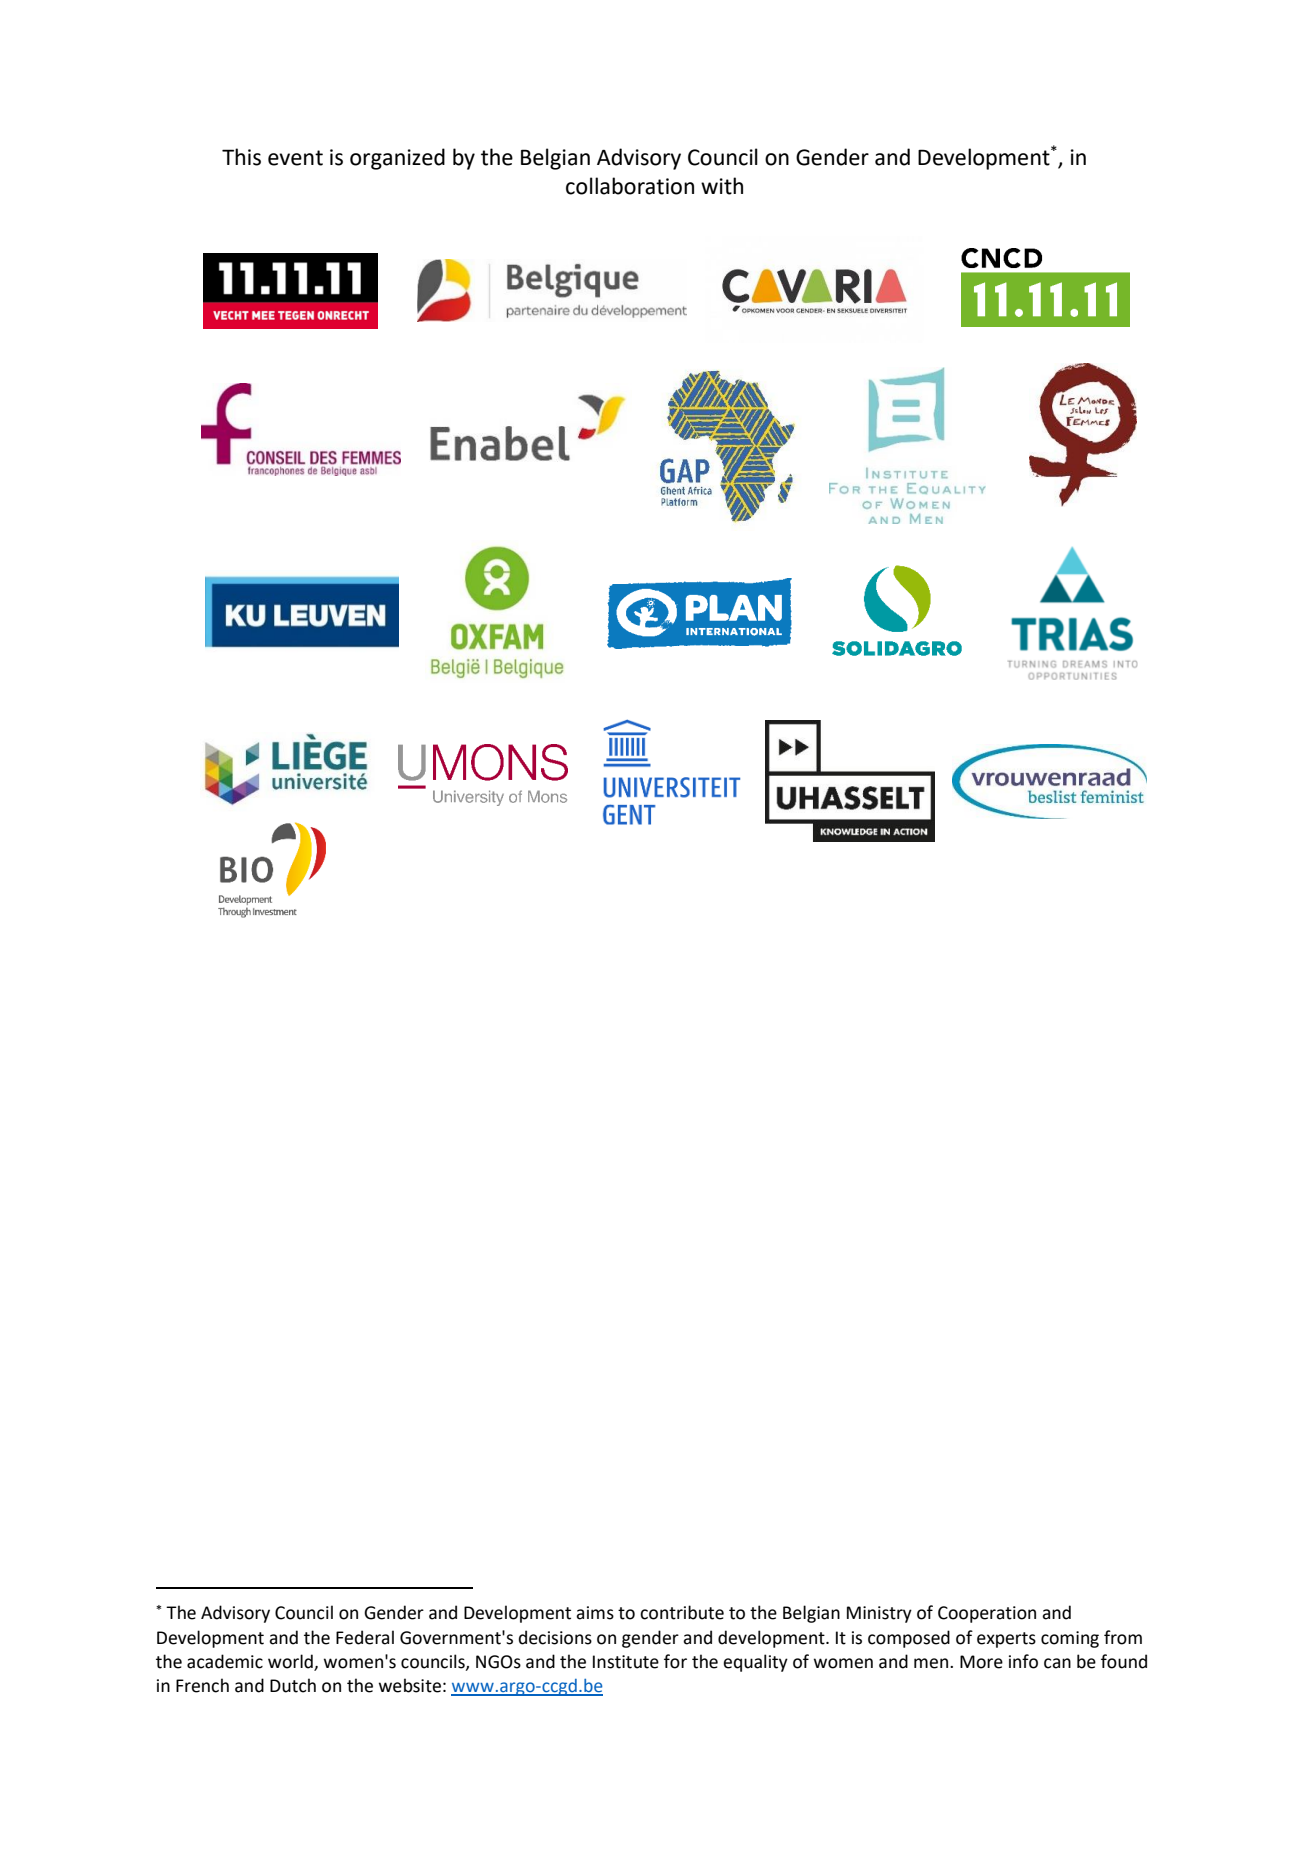  Describe the element at coordinates (722, 186) in the screenshot. I see `with` at that location.
